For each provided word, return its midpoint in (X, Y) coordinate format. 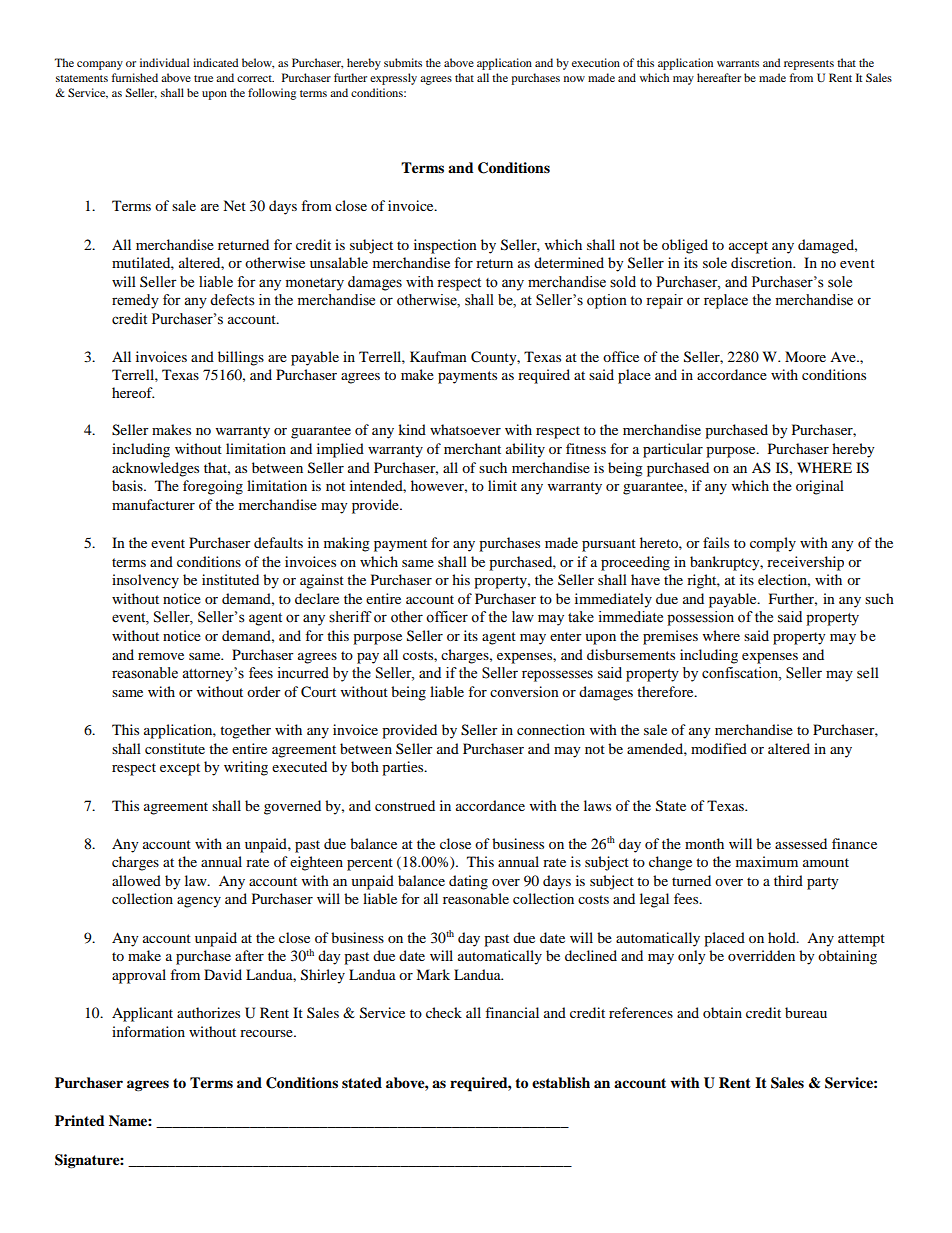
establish (561, 1082)
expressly (393, 79)
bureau (806, 1012)
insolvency (145, 581)
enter (566, 636)
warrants (738, 63)
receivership (805, 563)
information (148, 1031)
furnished (135, 77)
